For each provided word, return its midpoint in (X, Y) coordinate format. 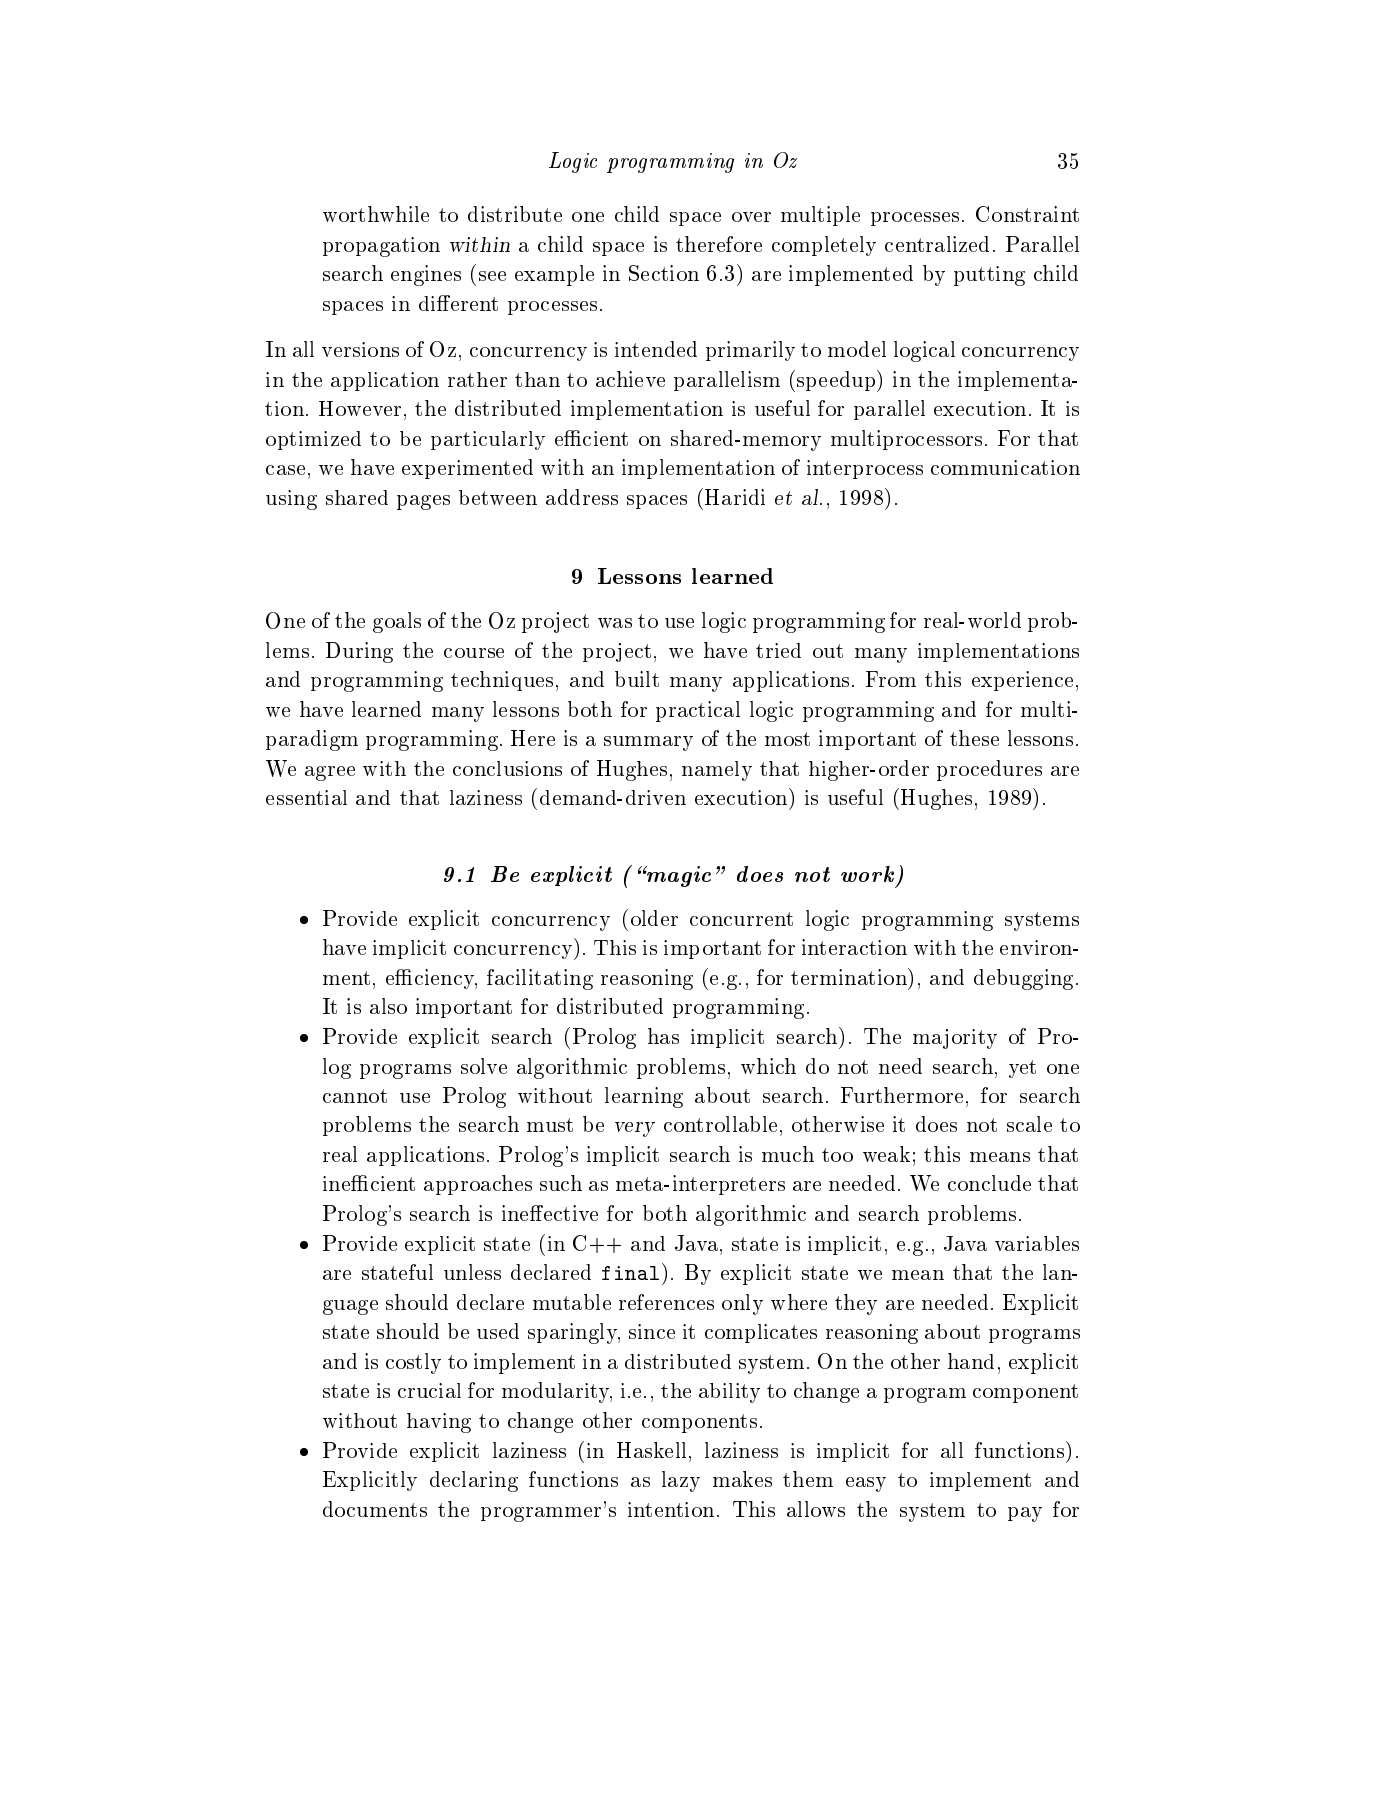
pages (423, 502)
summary (648, 743)
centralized (937, 244)
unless (472, 1272)
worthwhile (376, 214)
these (974, 738)
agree (330, 773)
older (654, 918)
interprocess (865, 469)
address (582, 497)
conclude (989, 1183)
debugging (1023, 979)
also (388, 1006)
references (666, 1302)
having (439, 1423)
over (751, 217)
